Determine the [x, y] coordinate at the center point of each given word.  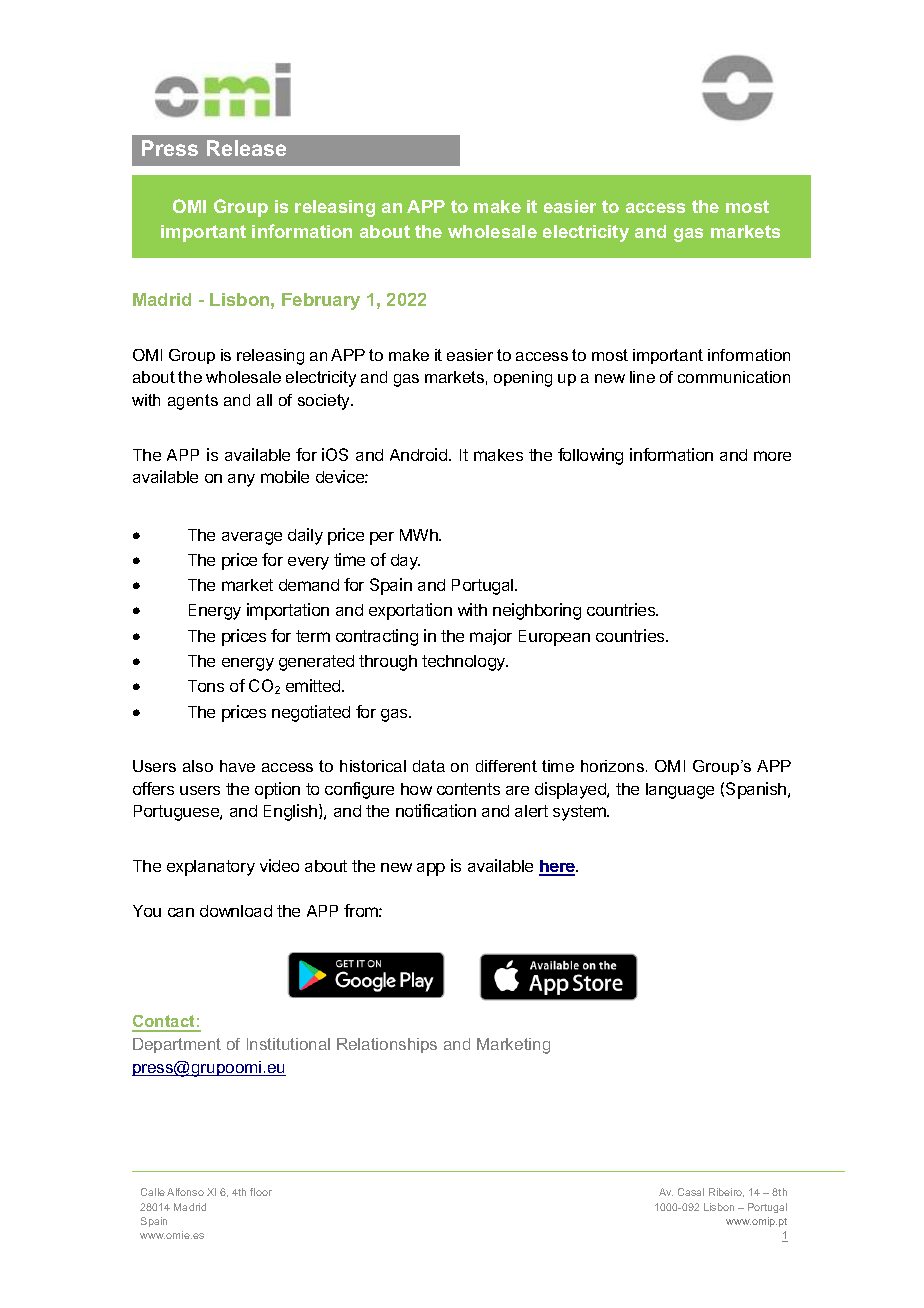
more [772, 456]
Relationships [387, 1045]
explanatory [211, 868]
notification [436, 810]
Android [420, 454]
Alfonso [185, 1192]
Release [246, 148]
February [321, 301]
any [241, 480]
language [680, 791]
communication [734, 377]
